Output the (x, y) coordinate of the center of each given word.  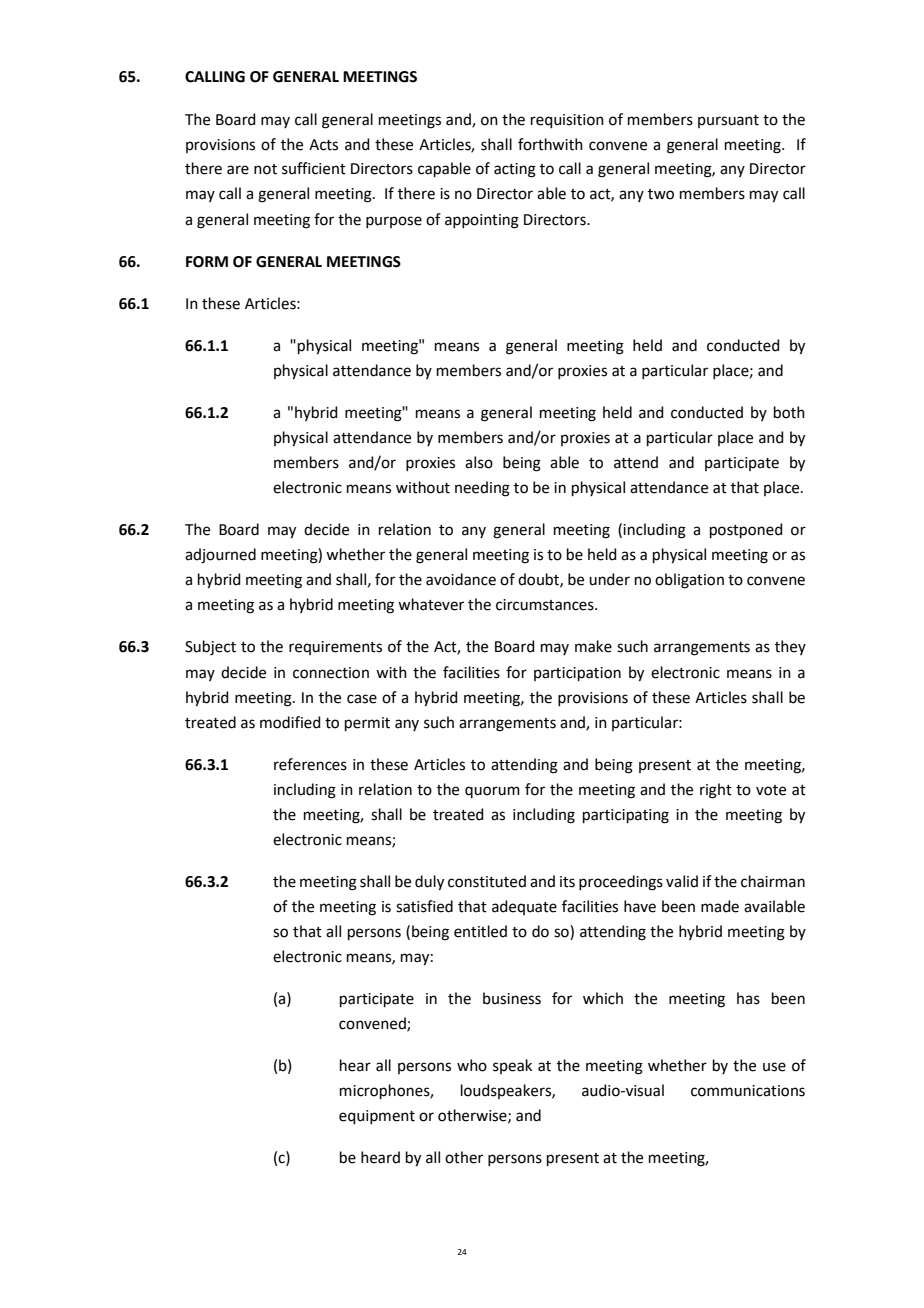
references (310, 764)
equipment (377, 1117)
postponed (746, 530)
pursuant (728, 121)
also (479, 462)
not (265, 169)
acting (515, 170)
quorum (492, 792)
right (716, 791)
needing (482, 489)
